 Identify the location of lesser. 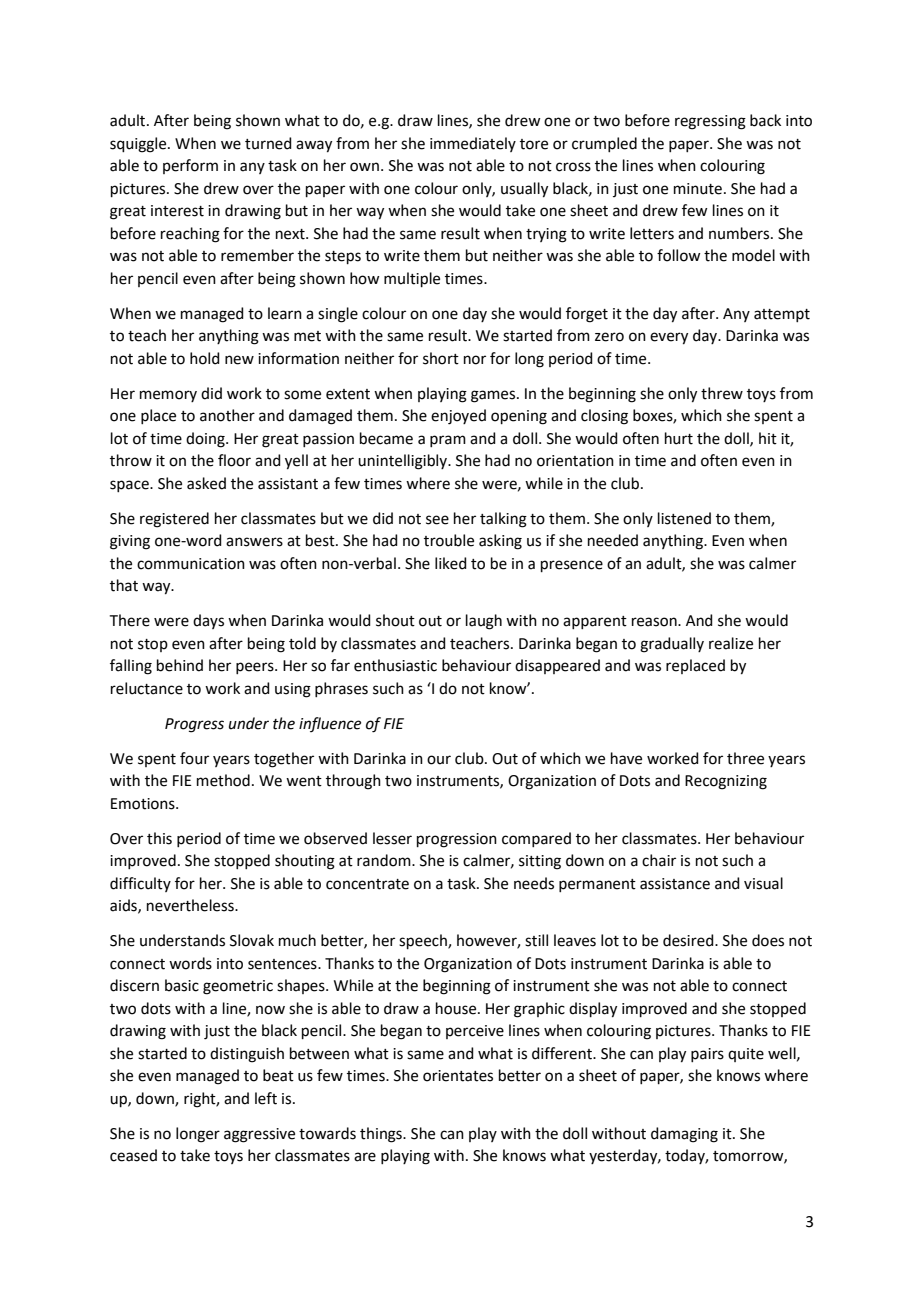
(392, 838).
